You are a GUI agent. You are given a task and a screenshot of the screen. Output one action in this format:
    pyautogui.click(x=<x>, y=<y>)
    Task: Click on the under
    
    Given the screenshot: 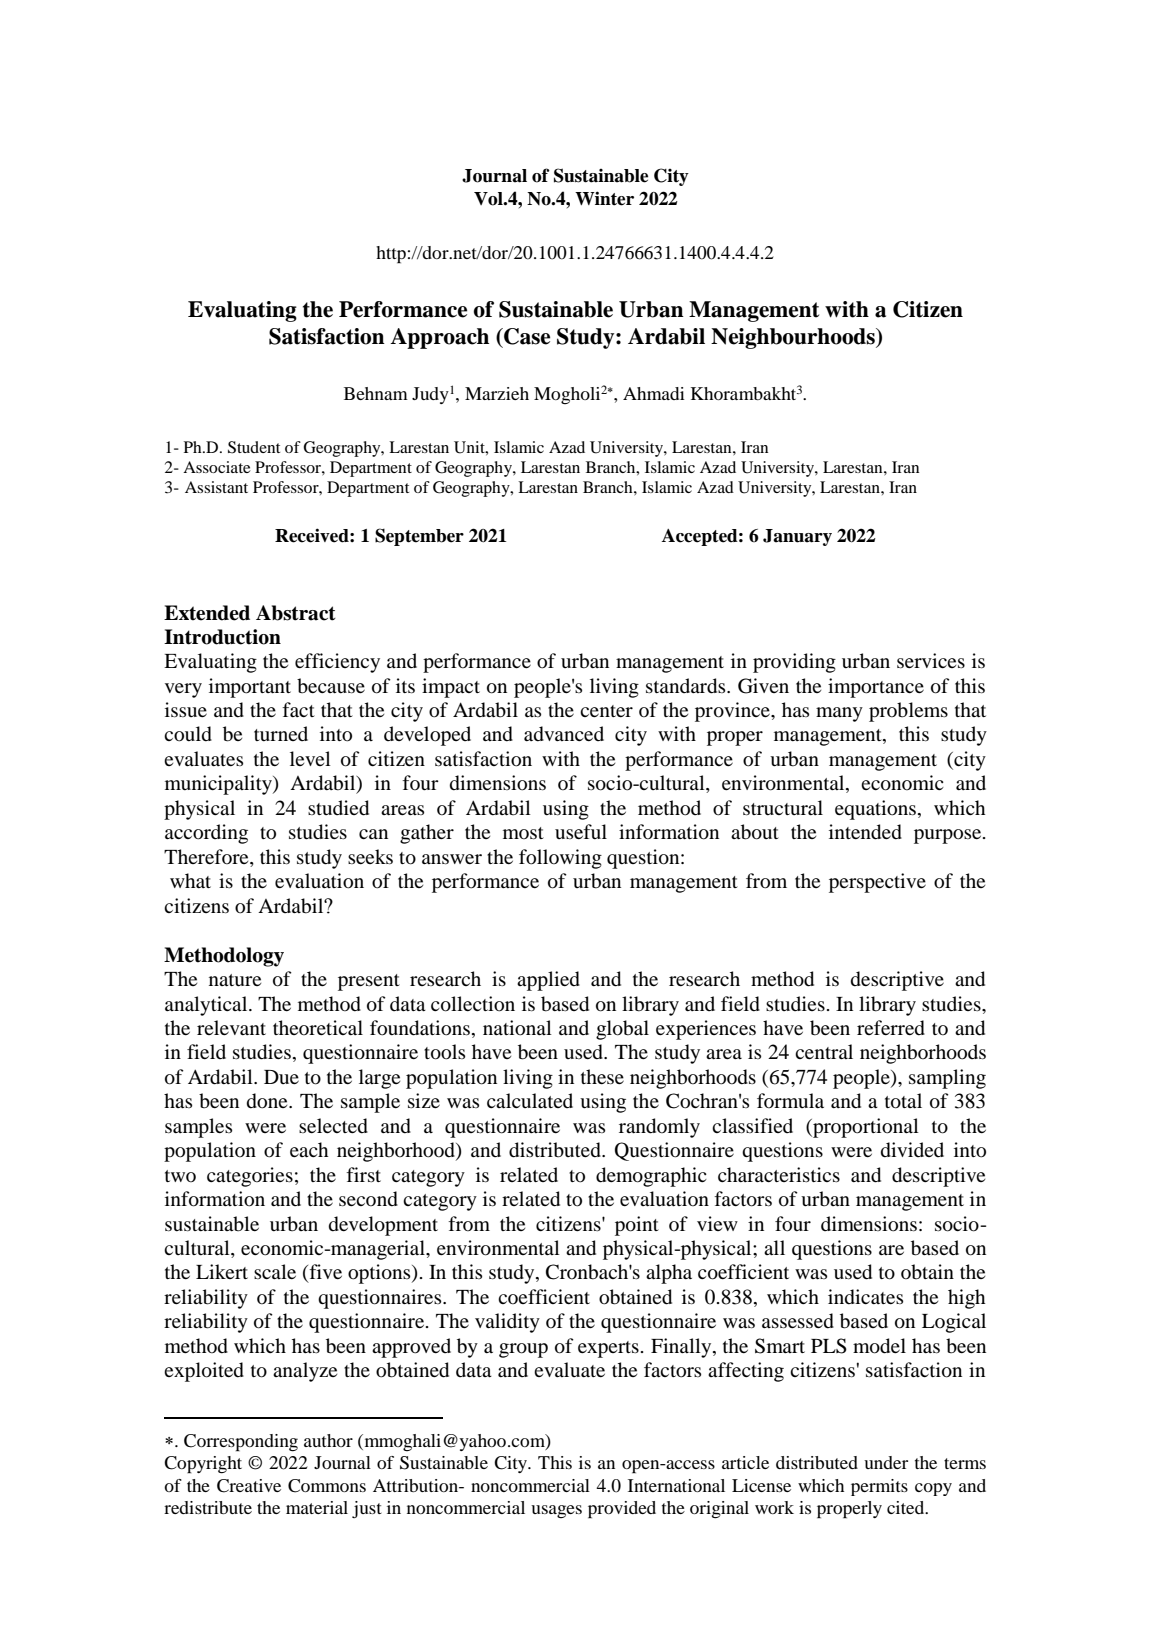 What is the action you would take?
    pyautogui.click(x=886, y=1462)
